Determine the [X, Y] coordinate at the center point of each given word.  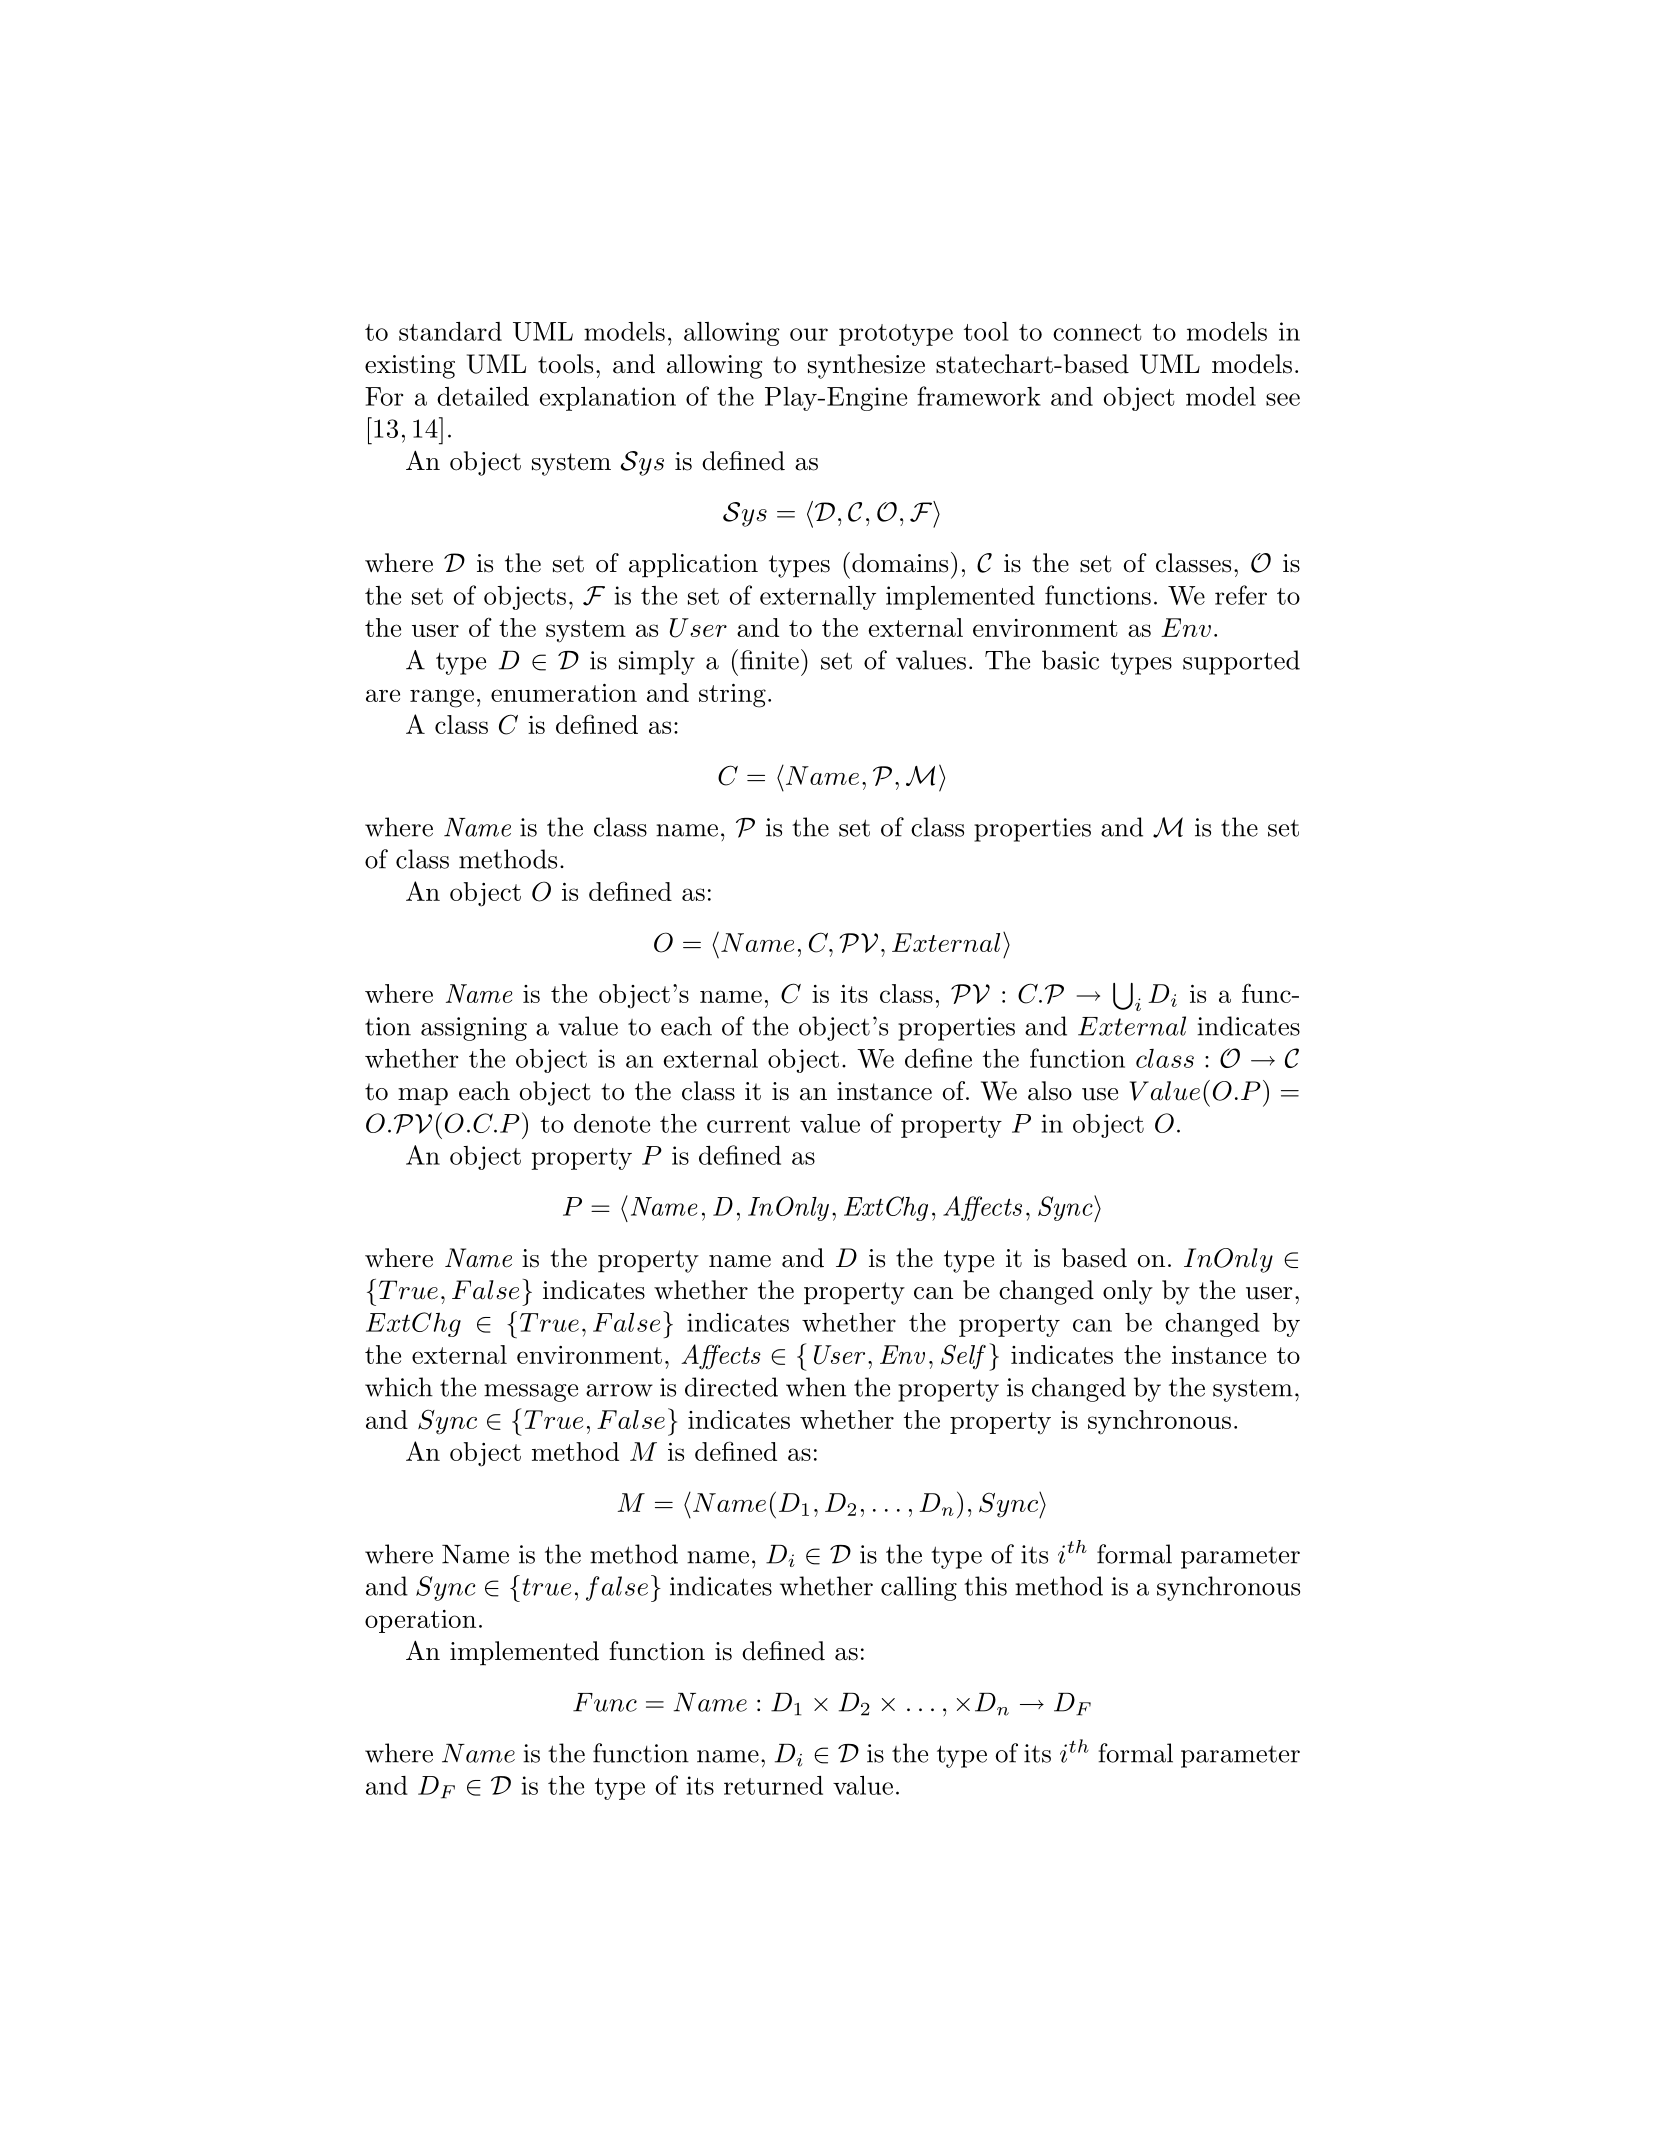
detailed [483, 396]
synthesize [866, 366]
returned [773, 1785]
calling [919, 1588]
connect [1097, 332]
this [985, 1586]
